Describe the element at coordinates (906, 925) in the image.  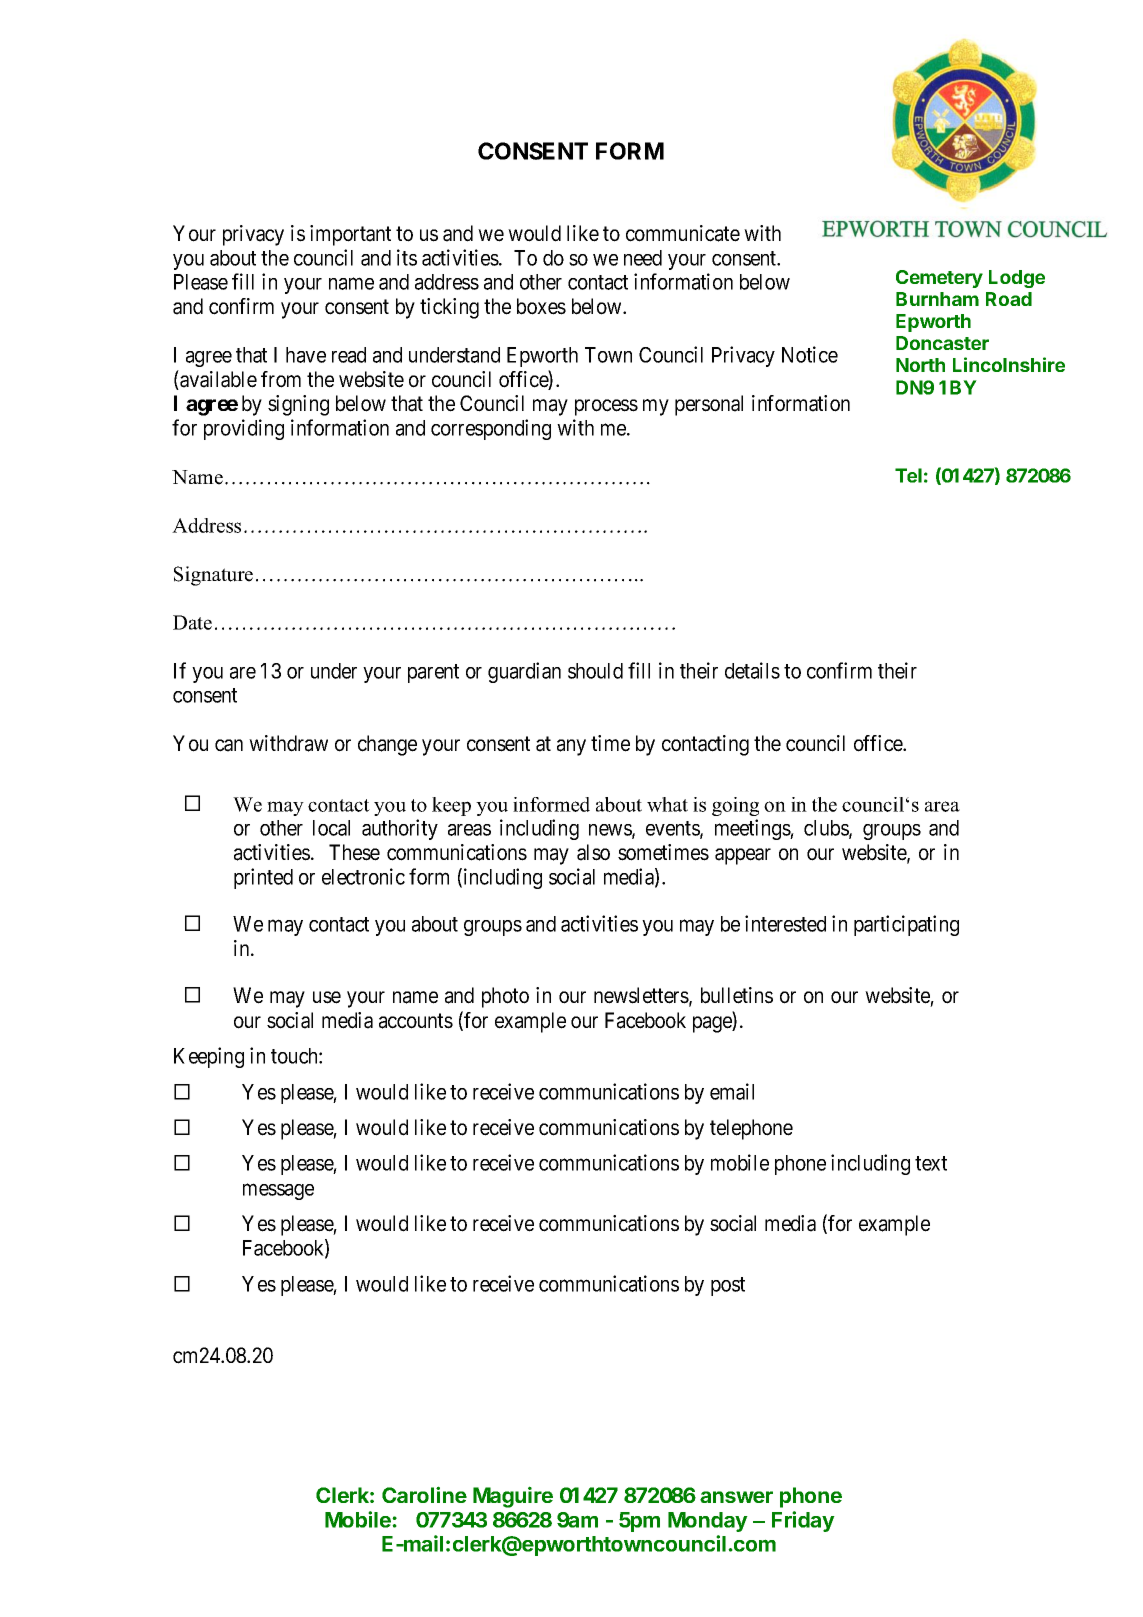
I see `participating` at that location.
